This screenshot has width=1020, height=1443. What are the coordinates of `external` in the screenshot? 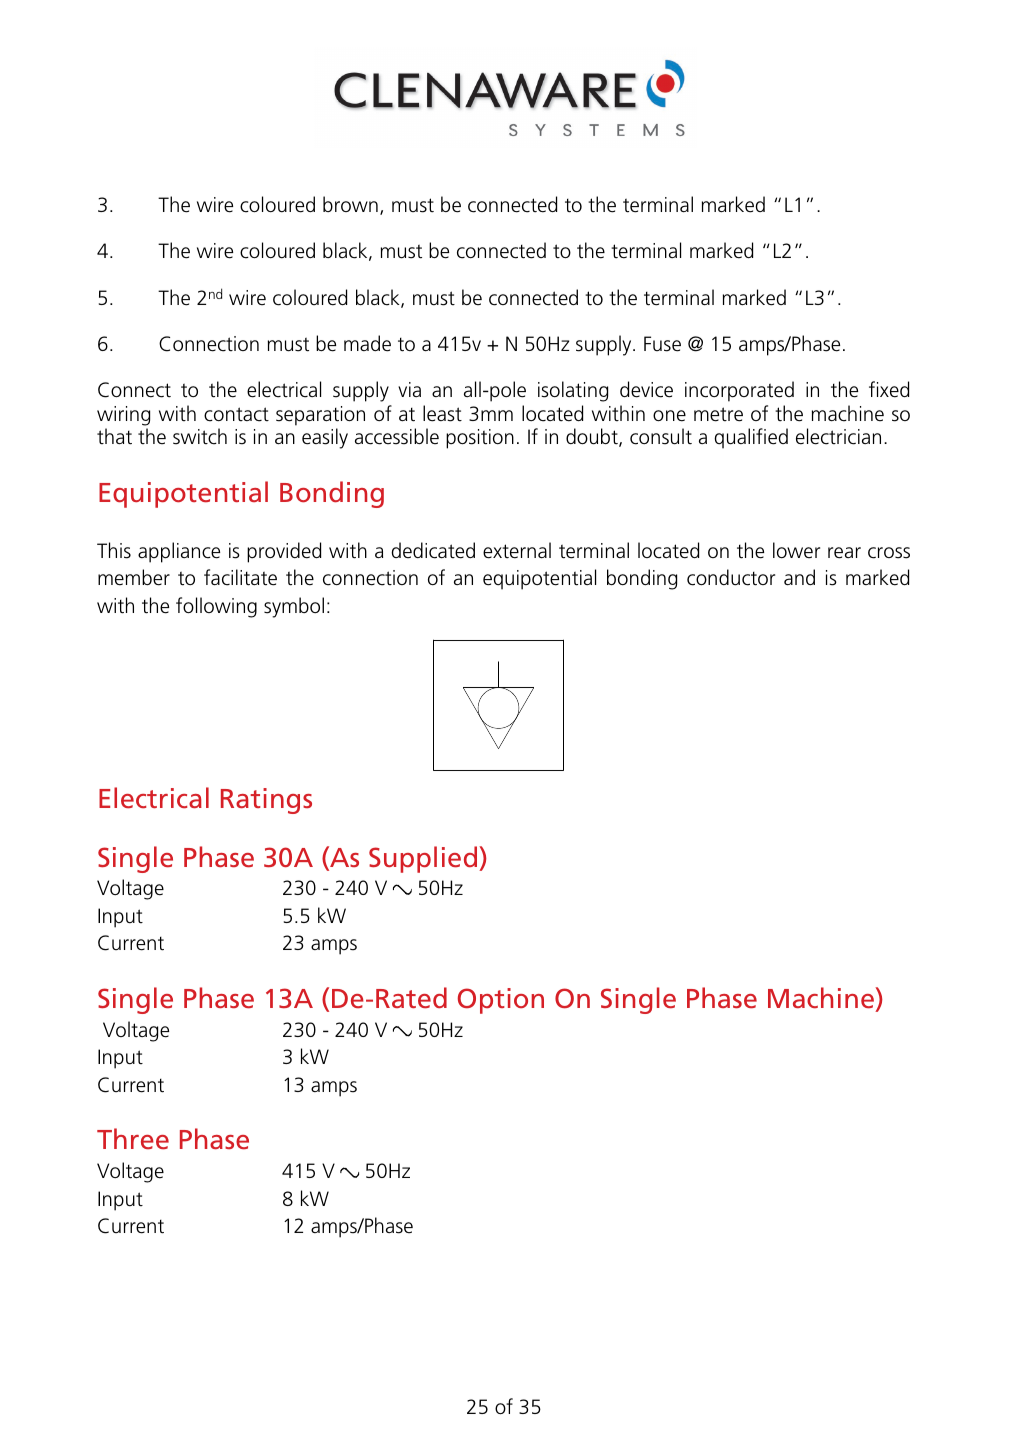 It's located at (517, 550).
